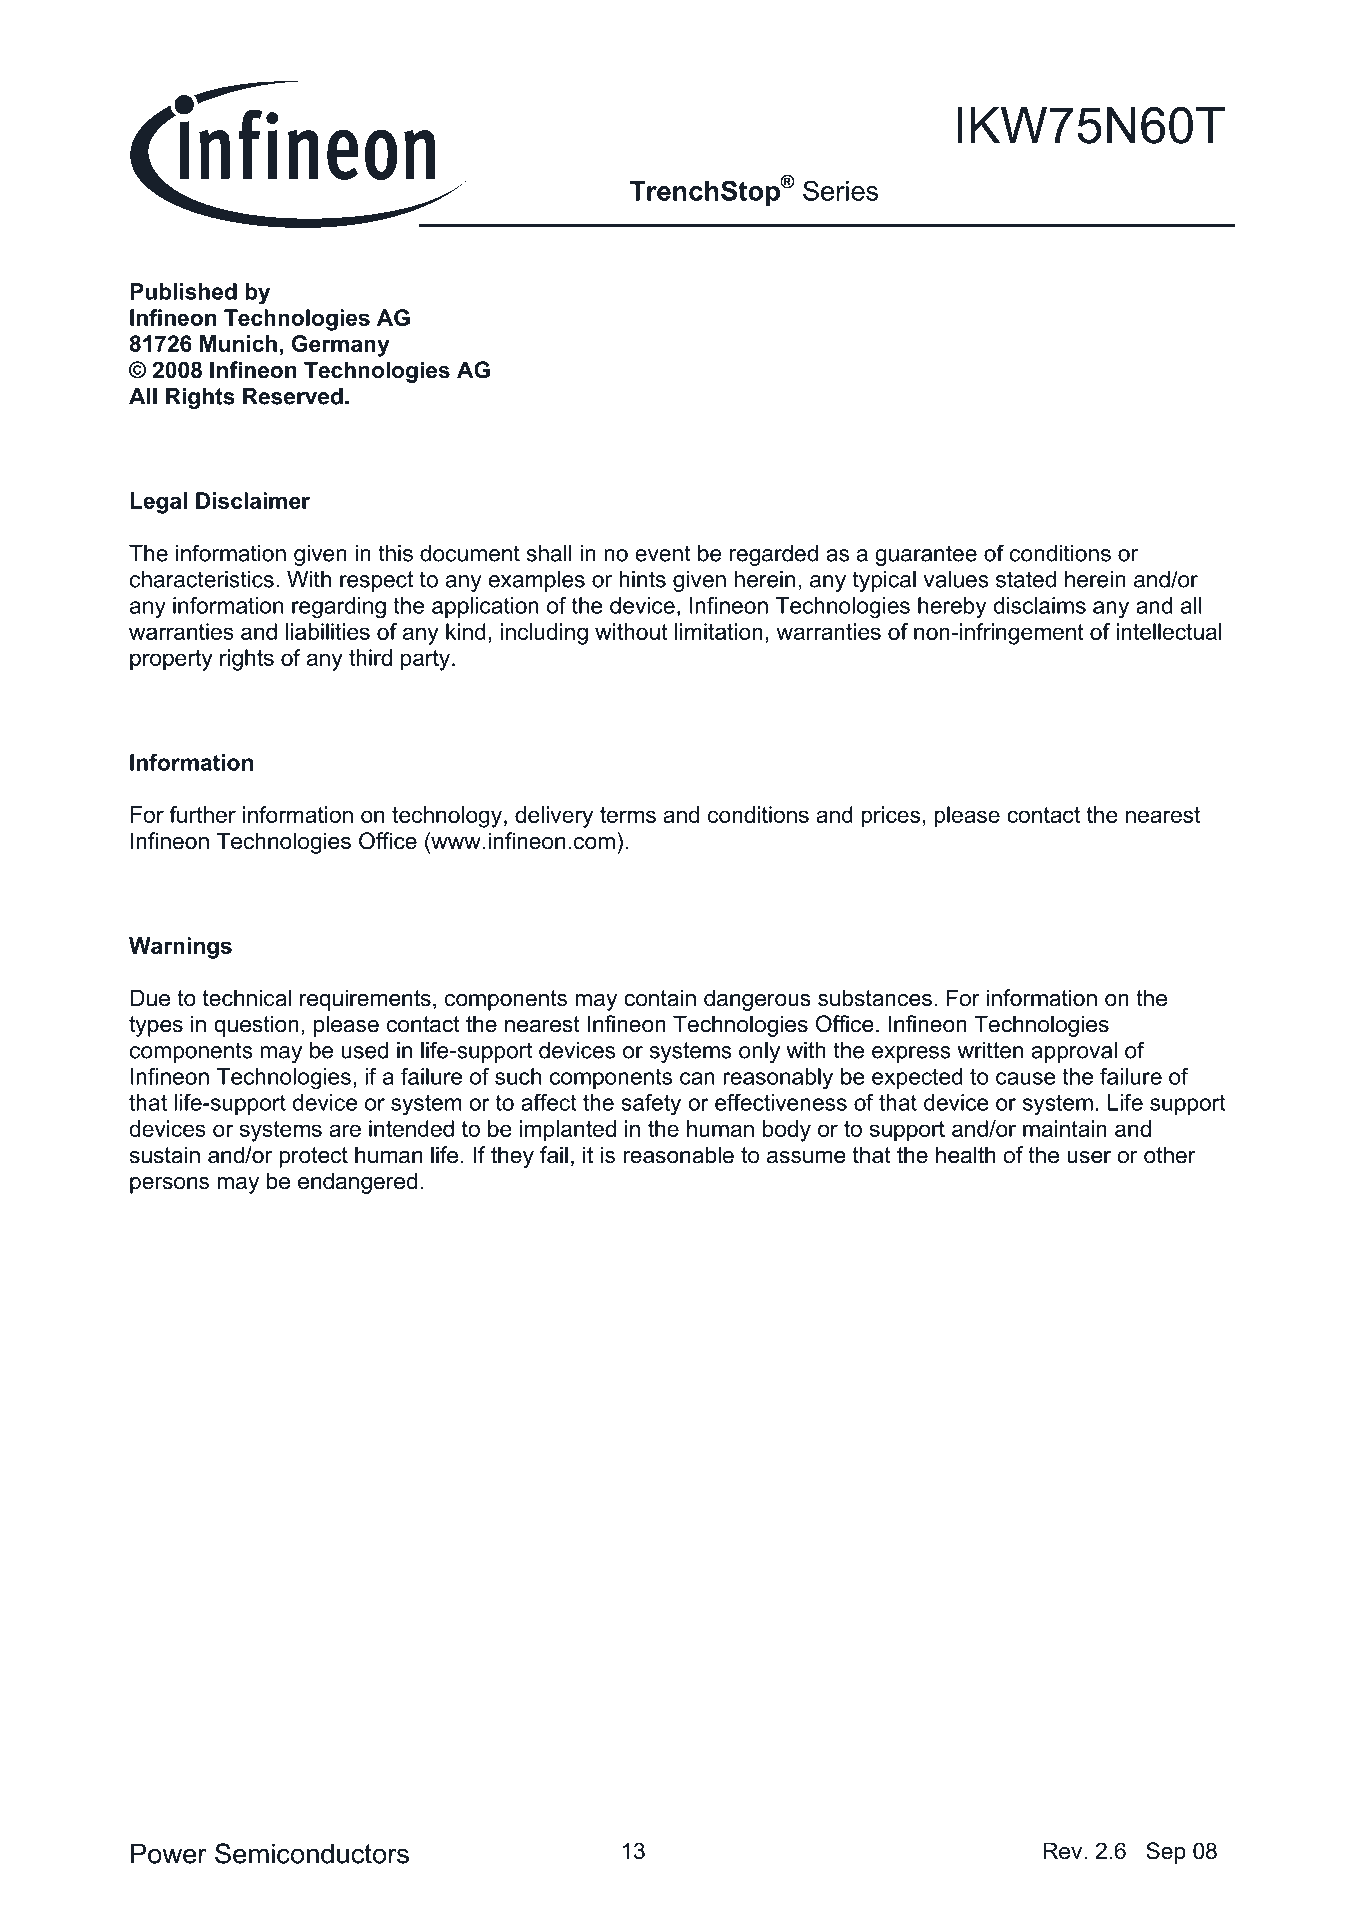  What do you see at coordinates (357, 1183) in the image?
I see `endangered` at bounding box center [357, 1183].
